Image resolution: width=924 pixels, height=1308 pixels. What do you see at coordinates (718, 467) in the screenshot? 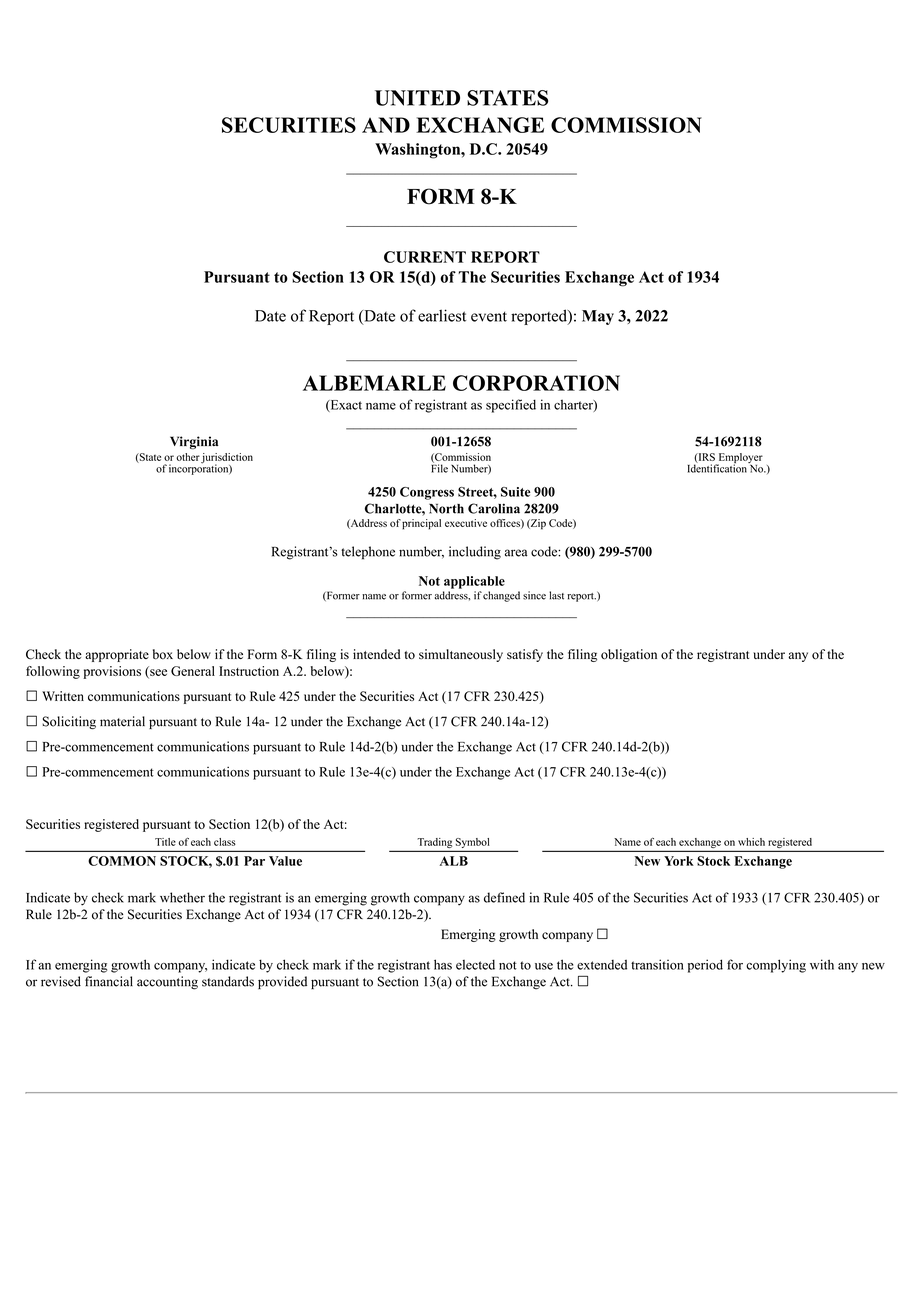
I see `Identification` at bounding box center [718, 467].
